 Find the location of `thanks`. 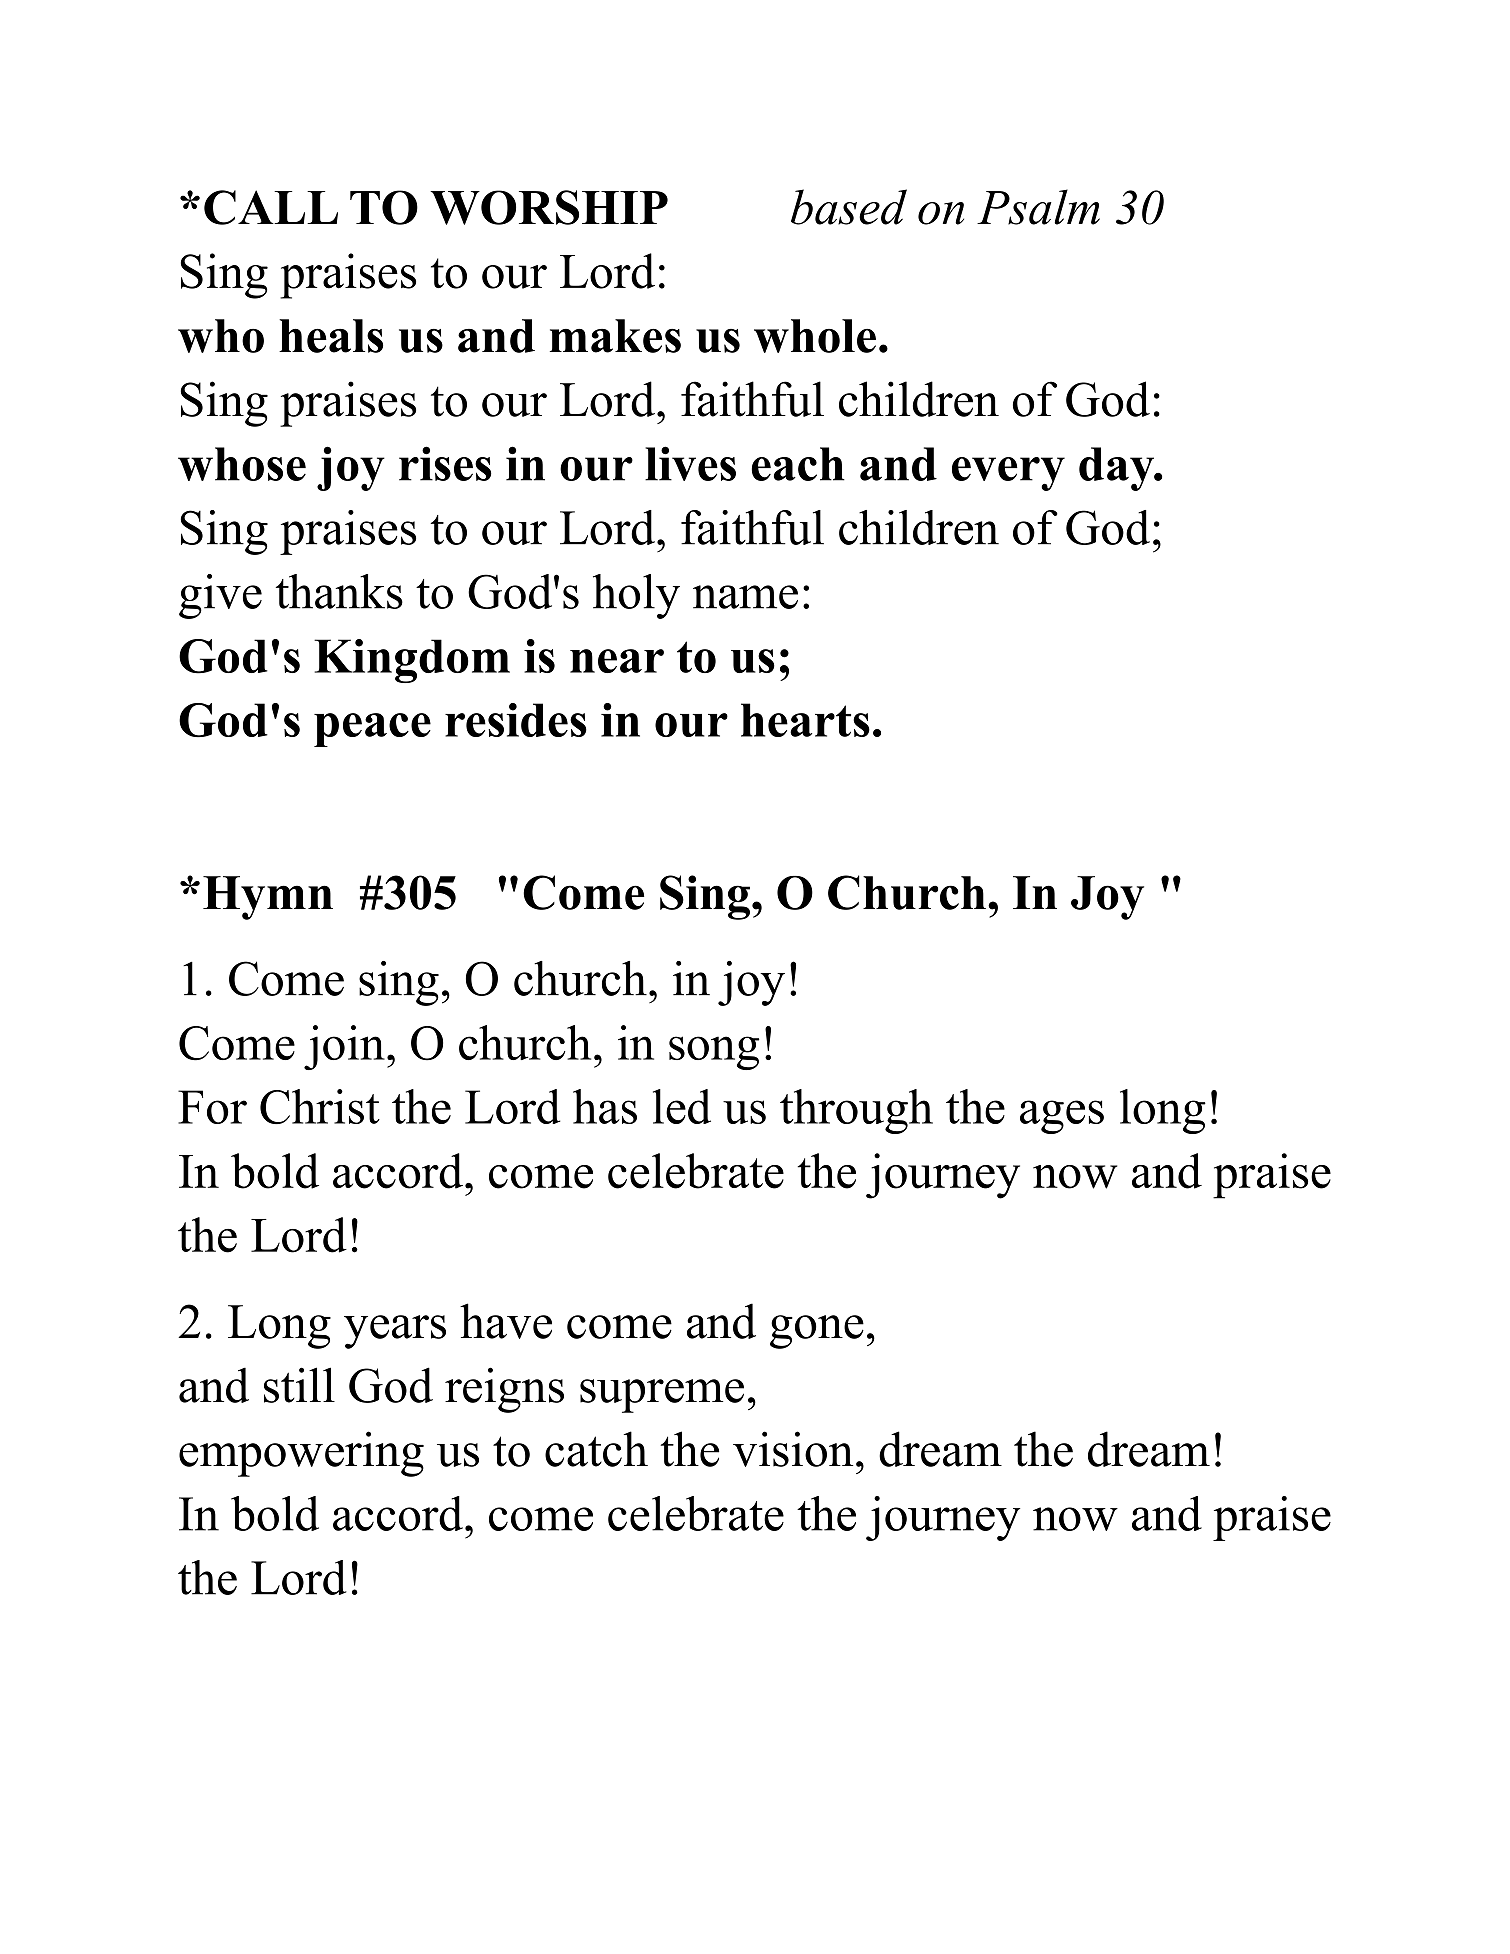

thanks is located at coordinates (339, 591).
